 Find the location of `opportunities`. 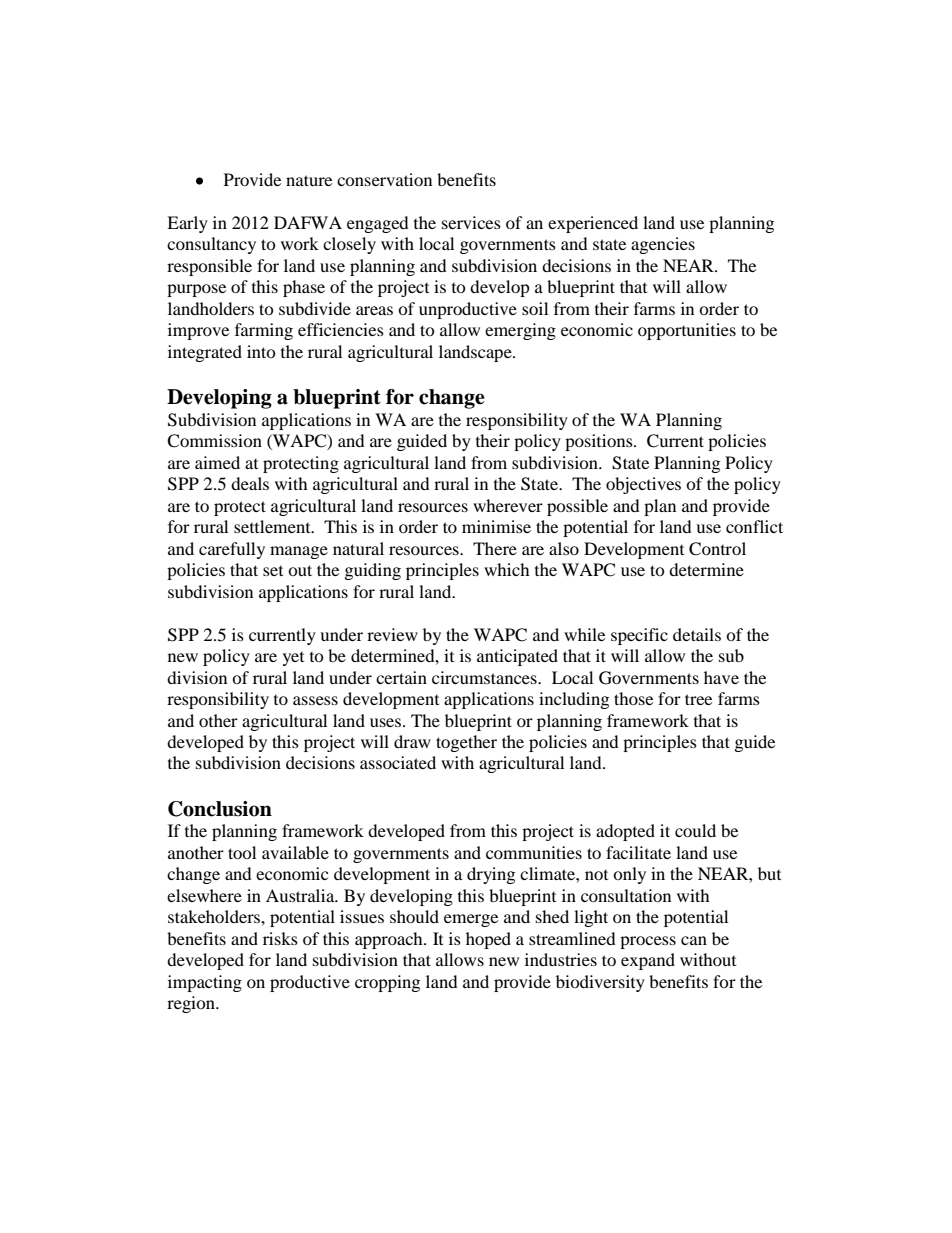

opportunities is located at coordinates (687, 331).
